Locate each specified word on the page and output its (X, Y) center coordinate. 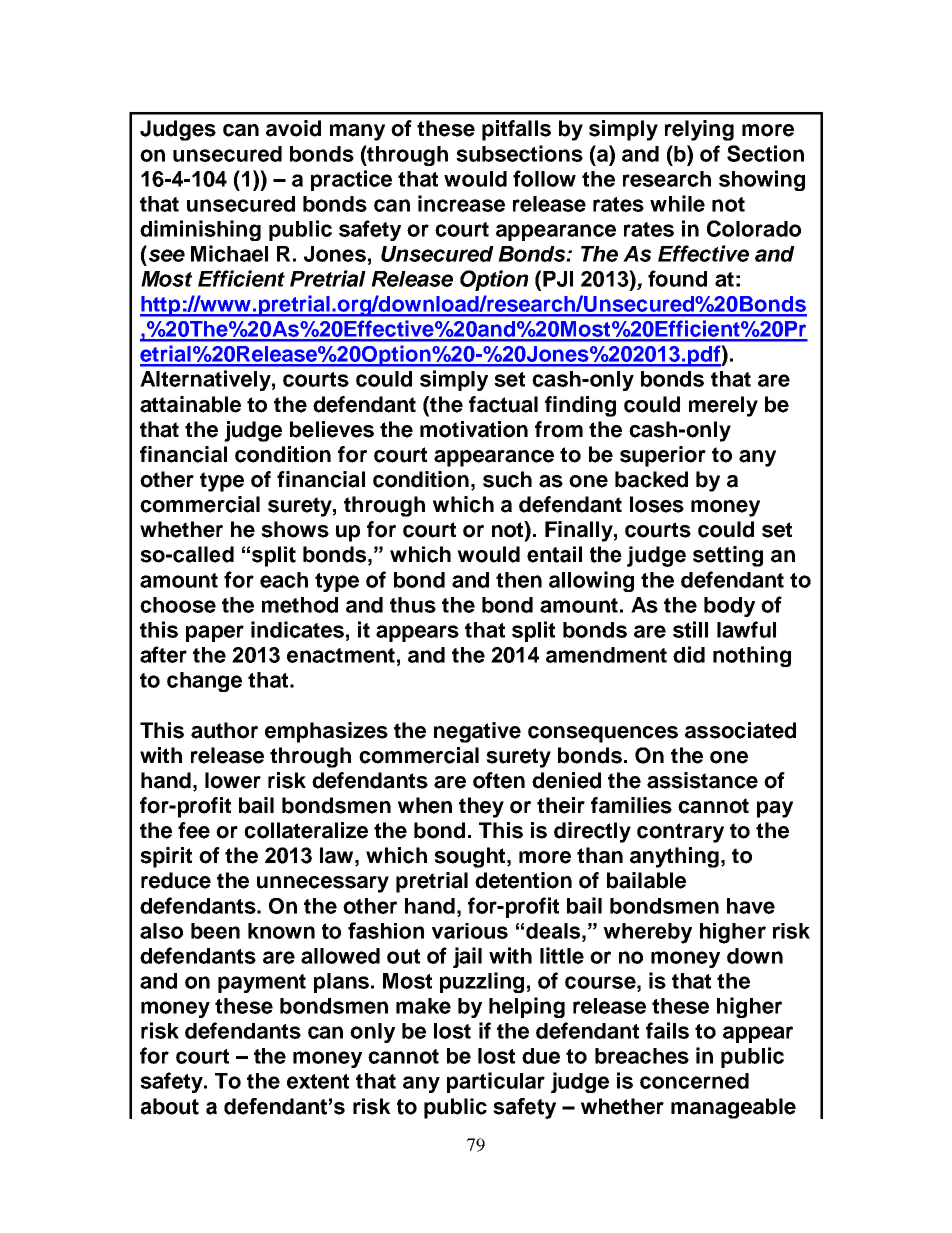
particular (496, 1082)
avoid (293, 128)
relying (699, 130)
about (170, 1106)
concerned (694, 1081)
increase (461, 203)
